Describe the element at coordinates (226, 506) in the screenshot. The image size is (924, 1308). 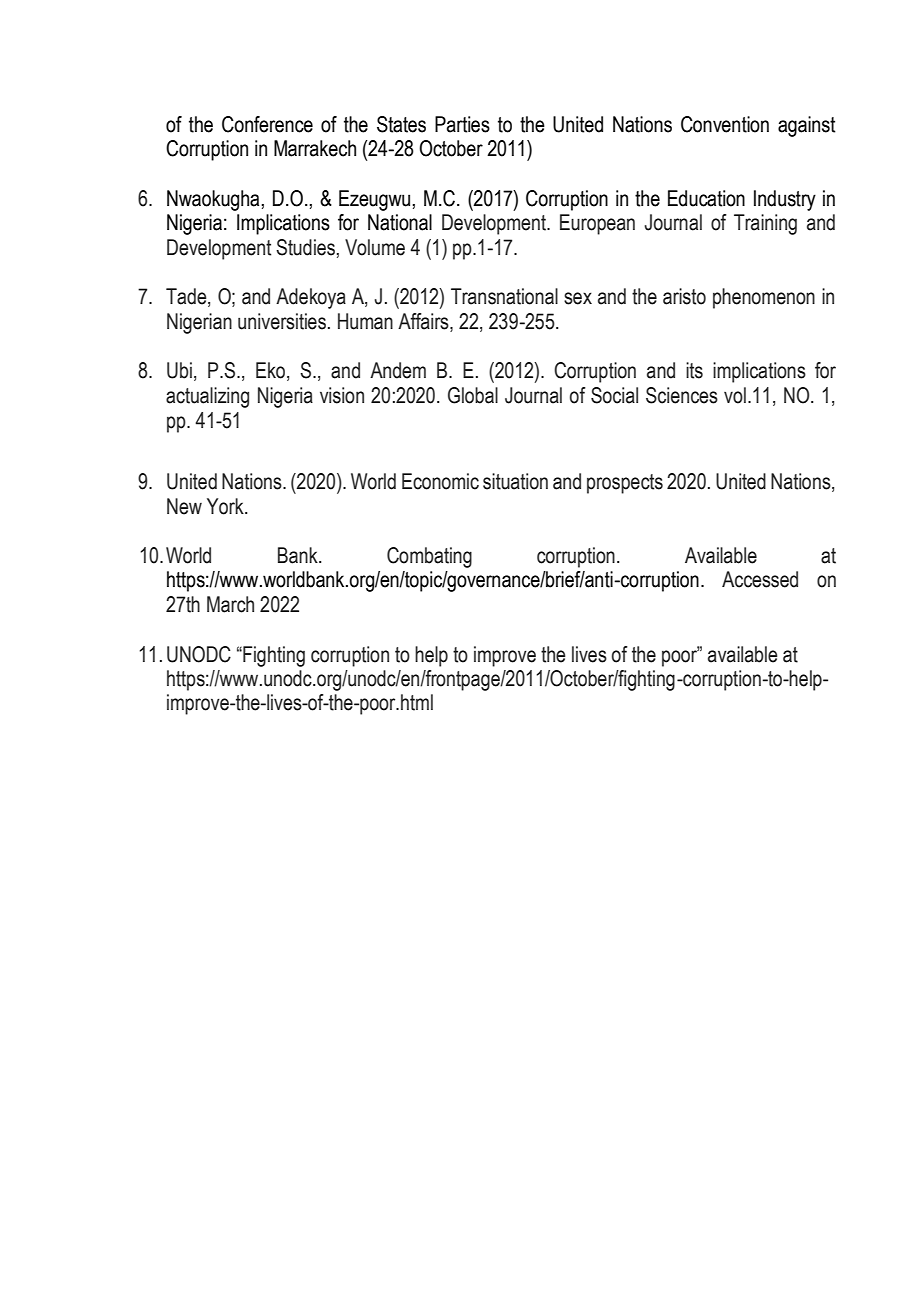
I see `York` at that location.
